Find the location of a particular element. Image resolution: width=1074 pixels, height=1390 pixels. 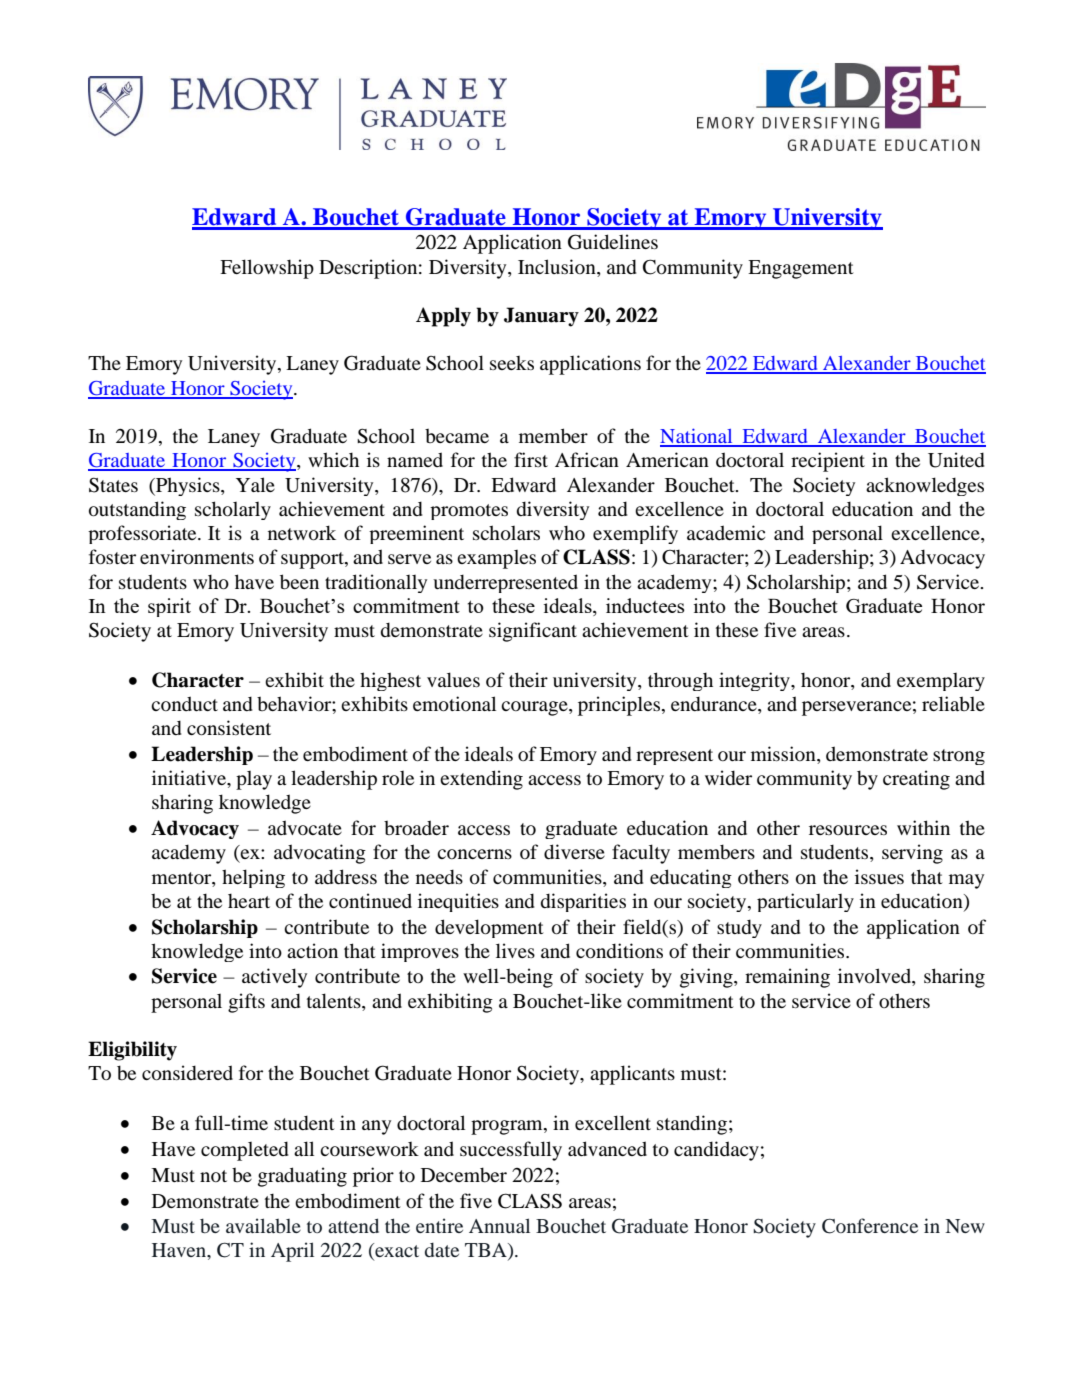

extending is located at coordinates (481, 780).
